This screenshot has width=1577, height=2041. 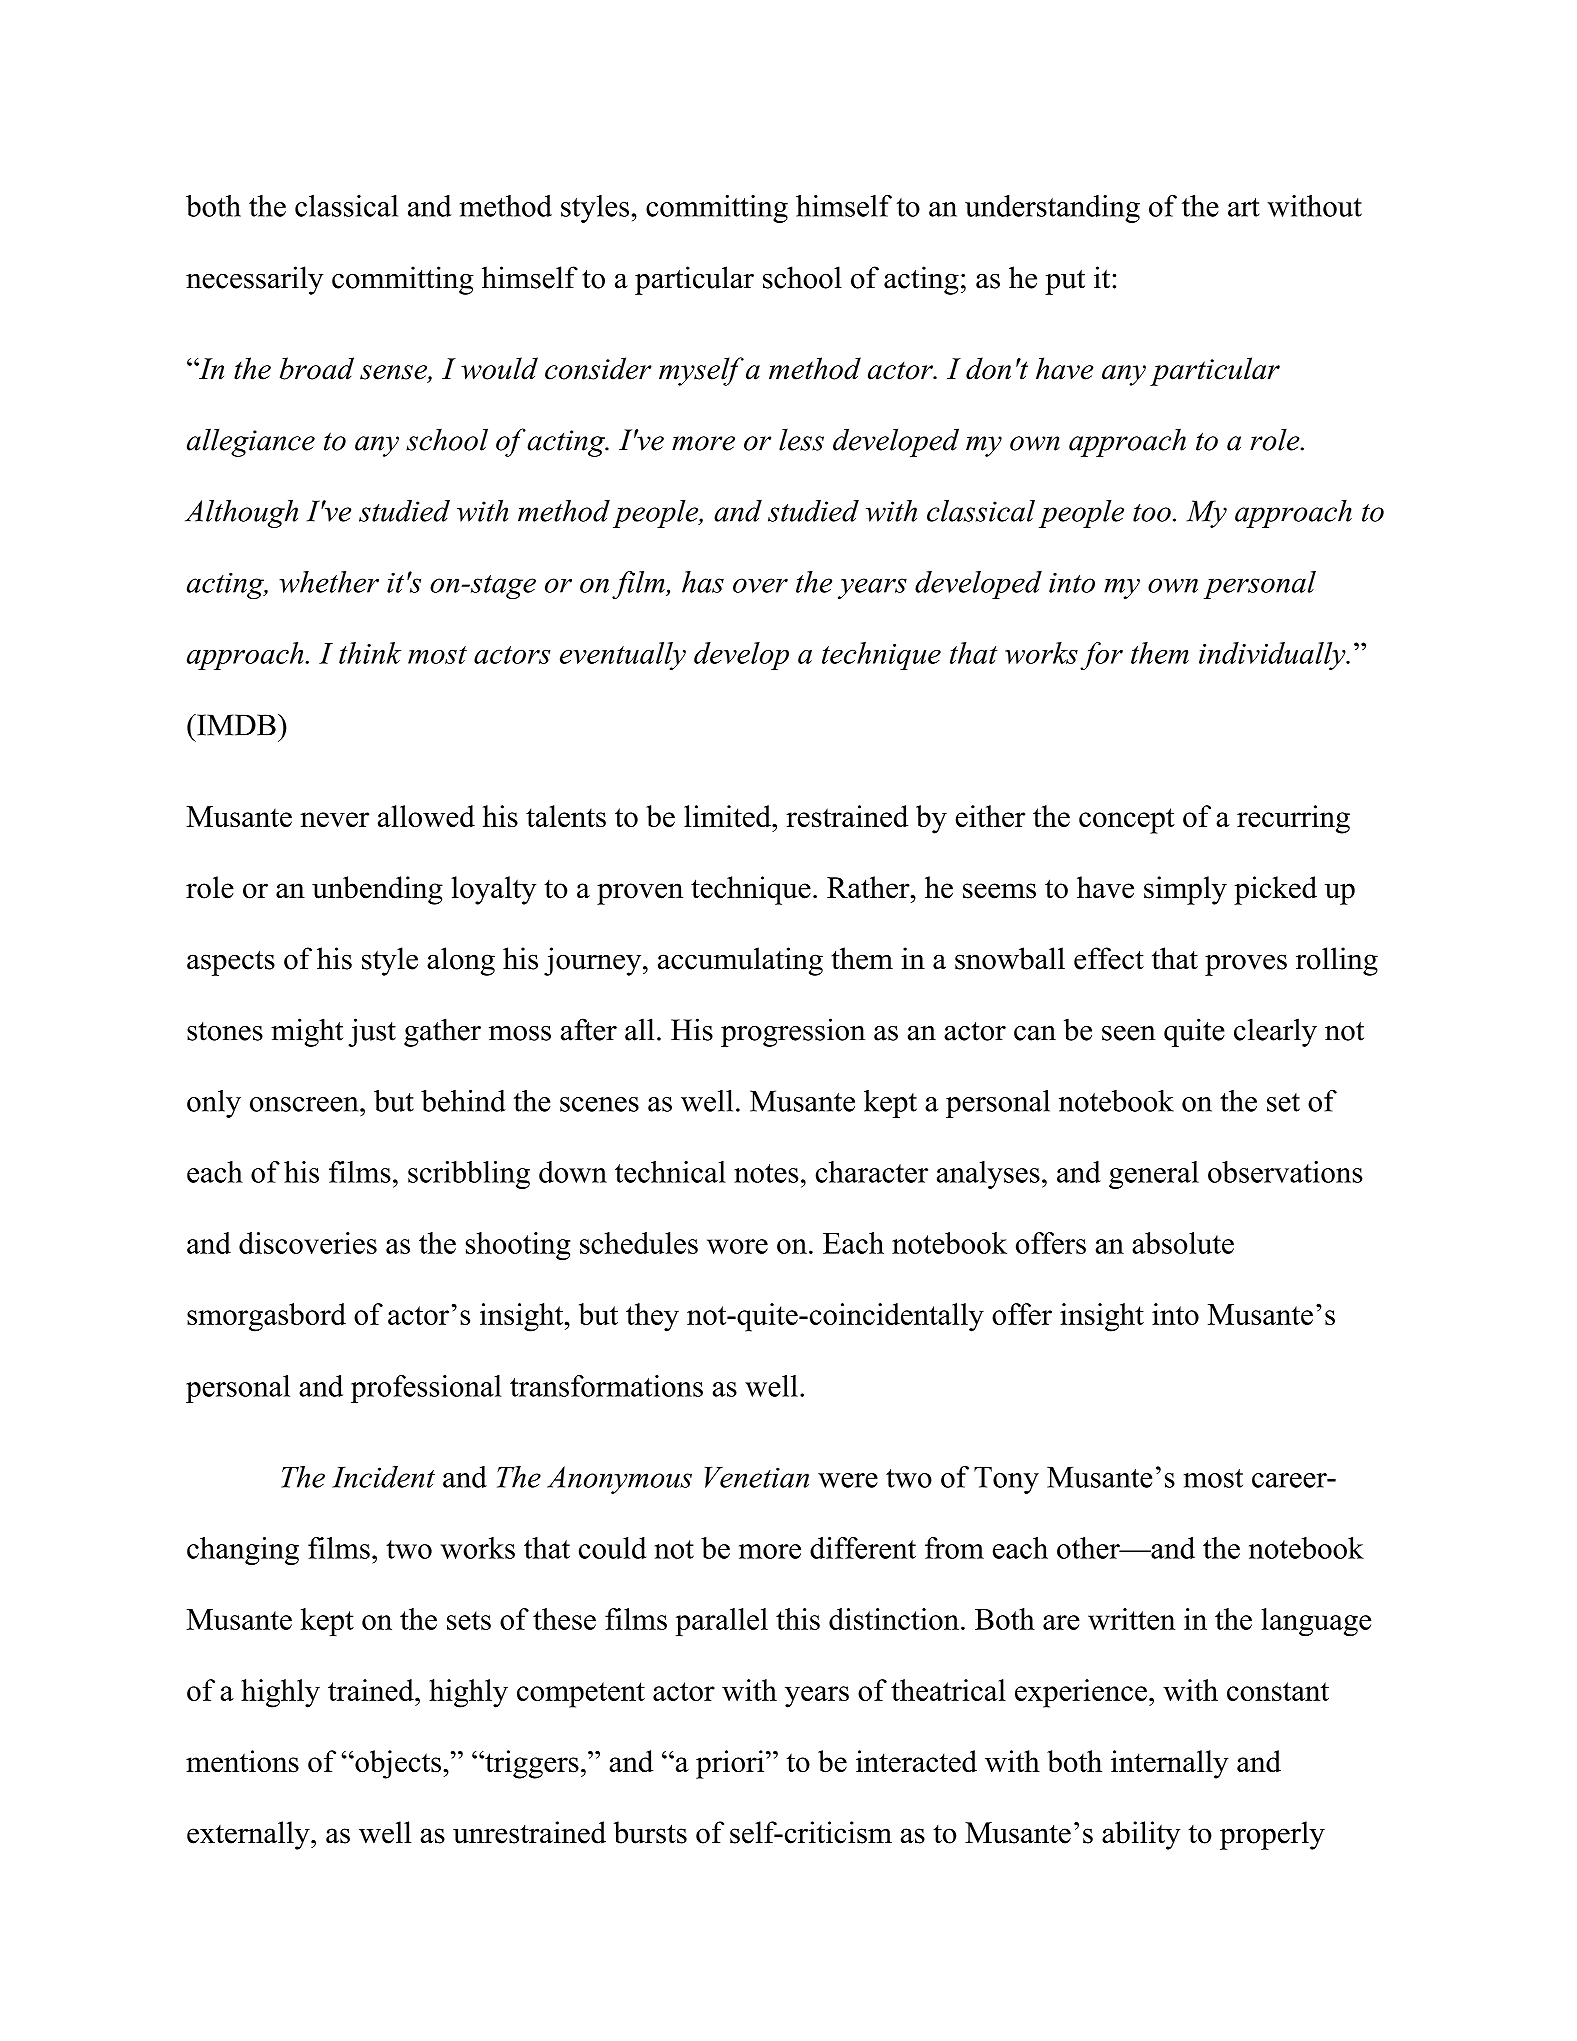 What do you see at coordinates (1006, 1480) in the screenshot?
I see `Tony` at bounding box center [1006, 1480].
